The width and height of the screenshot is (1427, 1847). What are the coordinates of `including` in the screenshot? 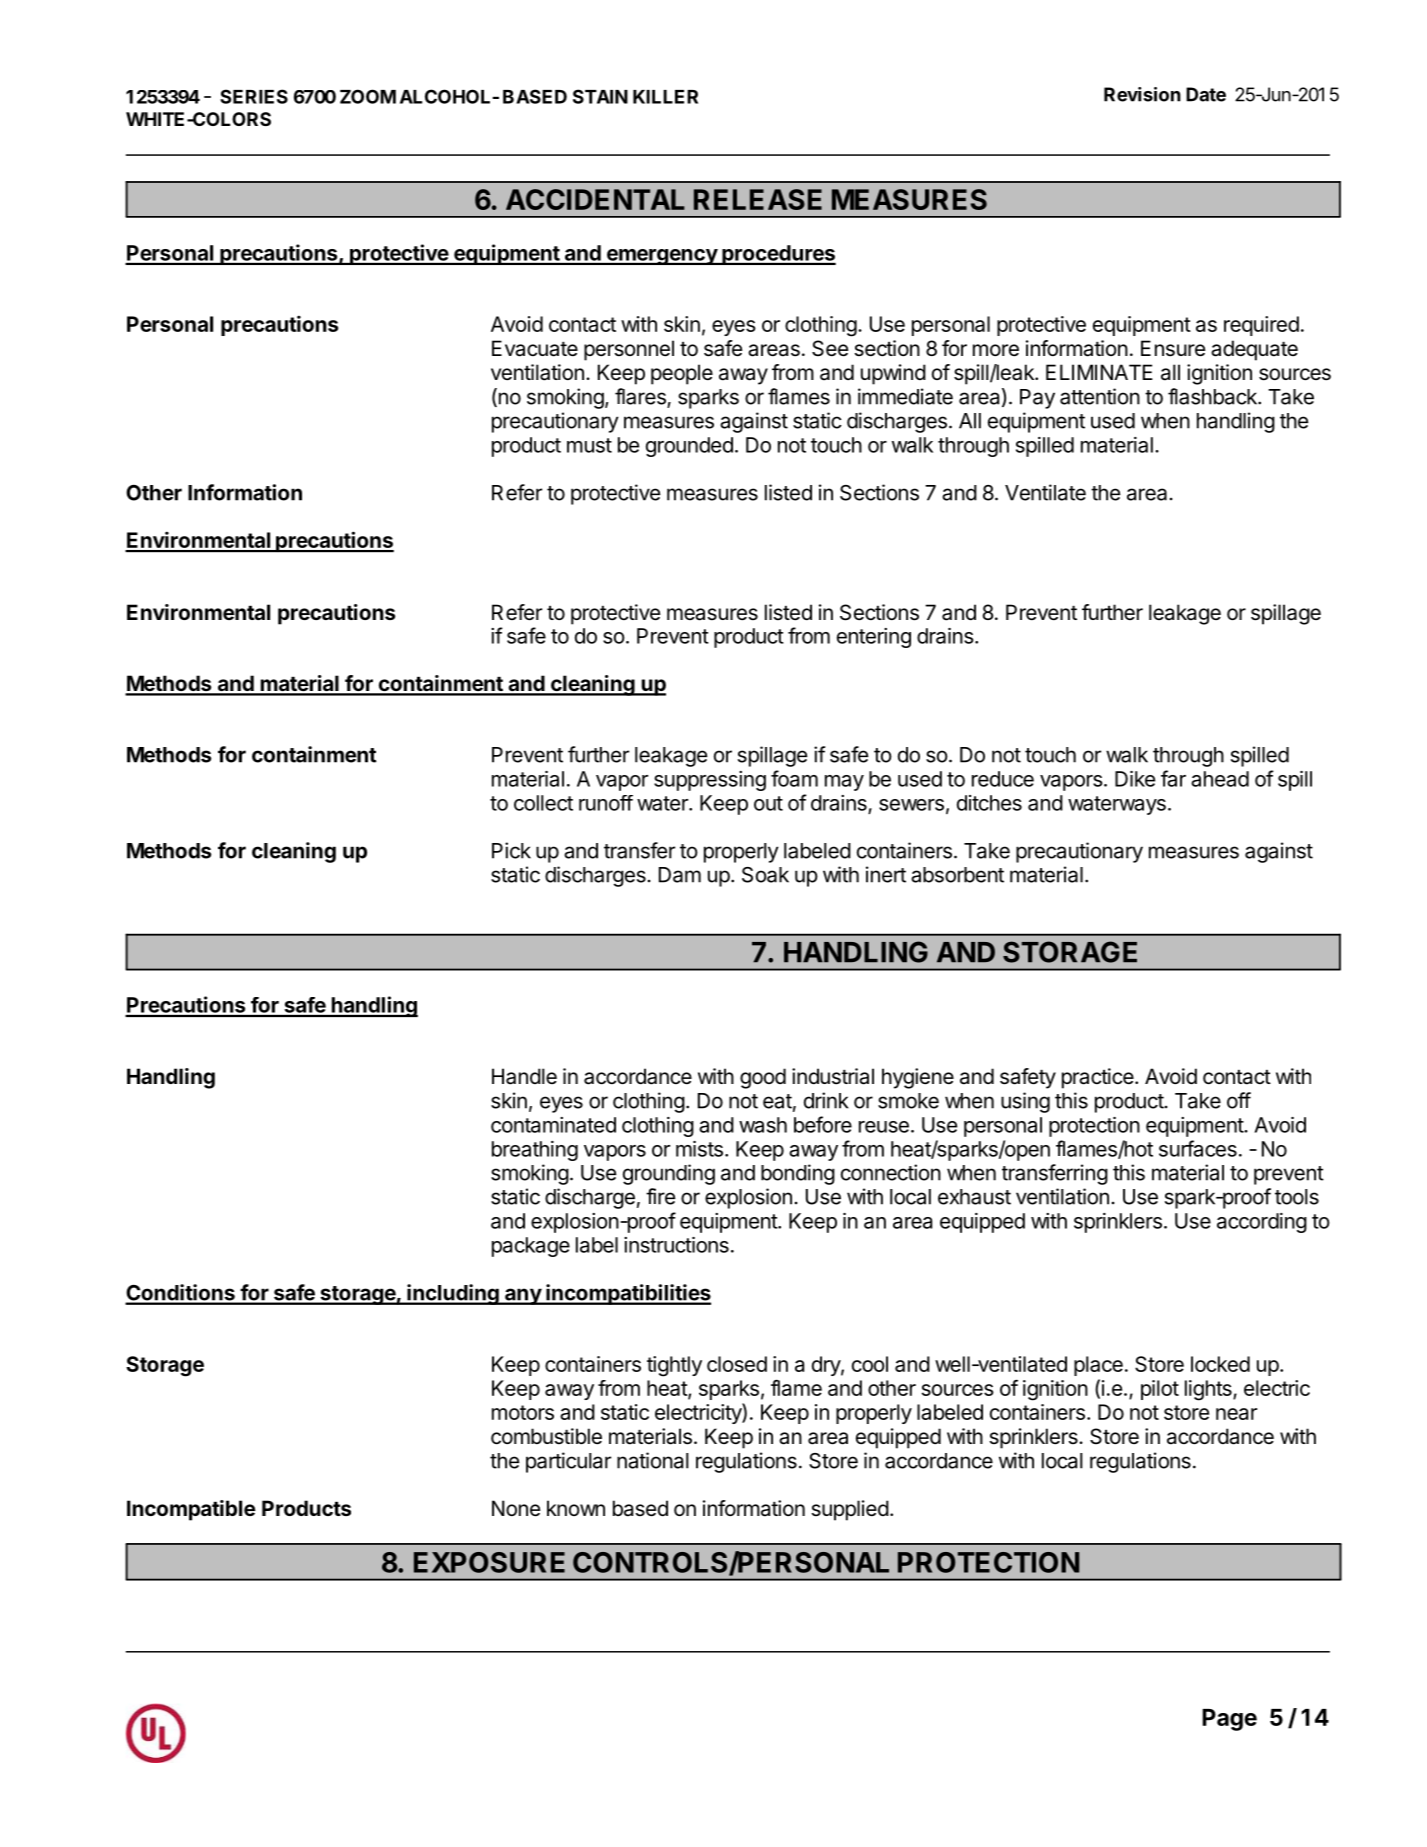 It's located at (453, 1294).
